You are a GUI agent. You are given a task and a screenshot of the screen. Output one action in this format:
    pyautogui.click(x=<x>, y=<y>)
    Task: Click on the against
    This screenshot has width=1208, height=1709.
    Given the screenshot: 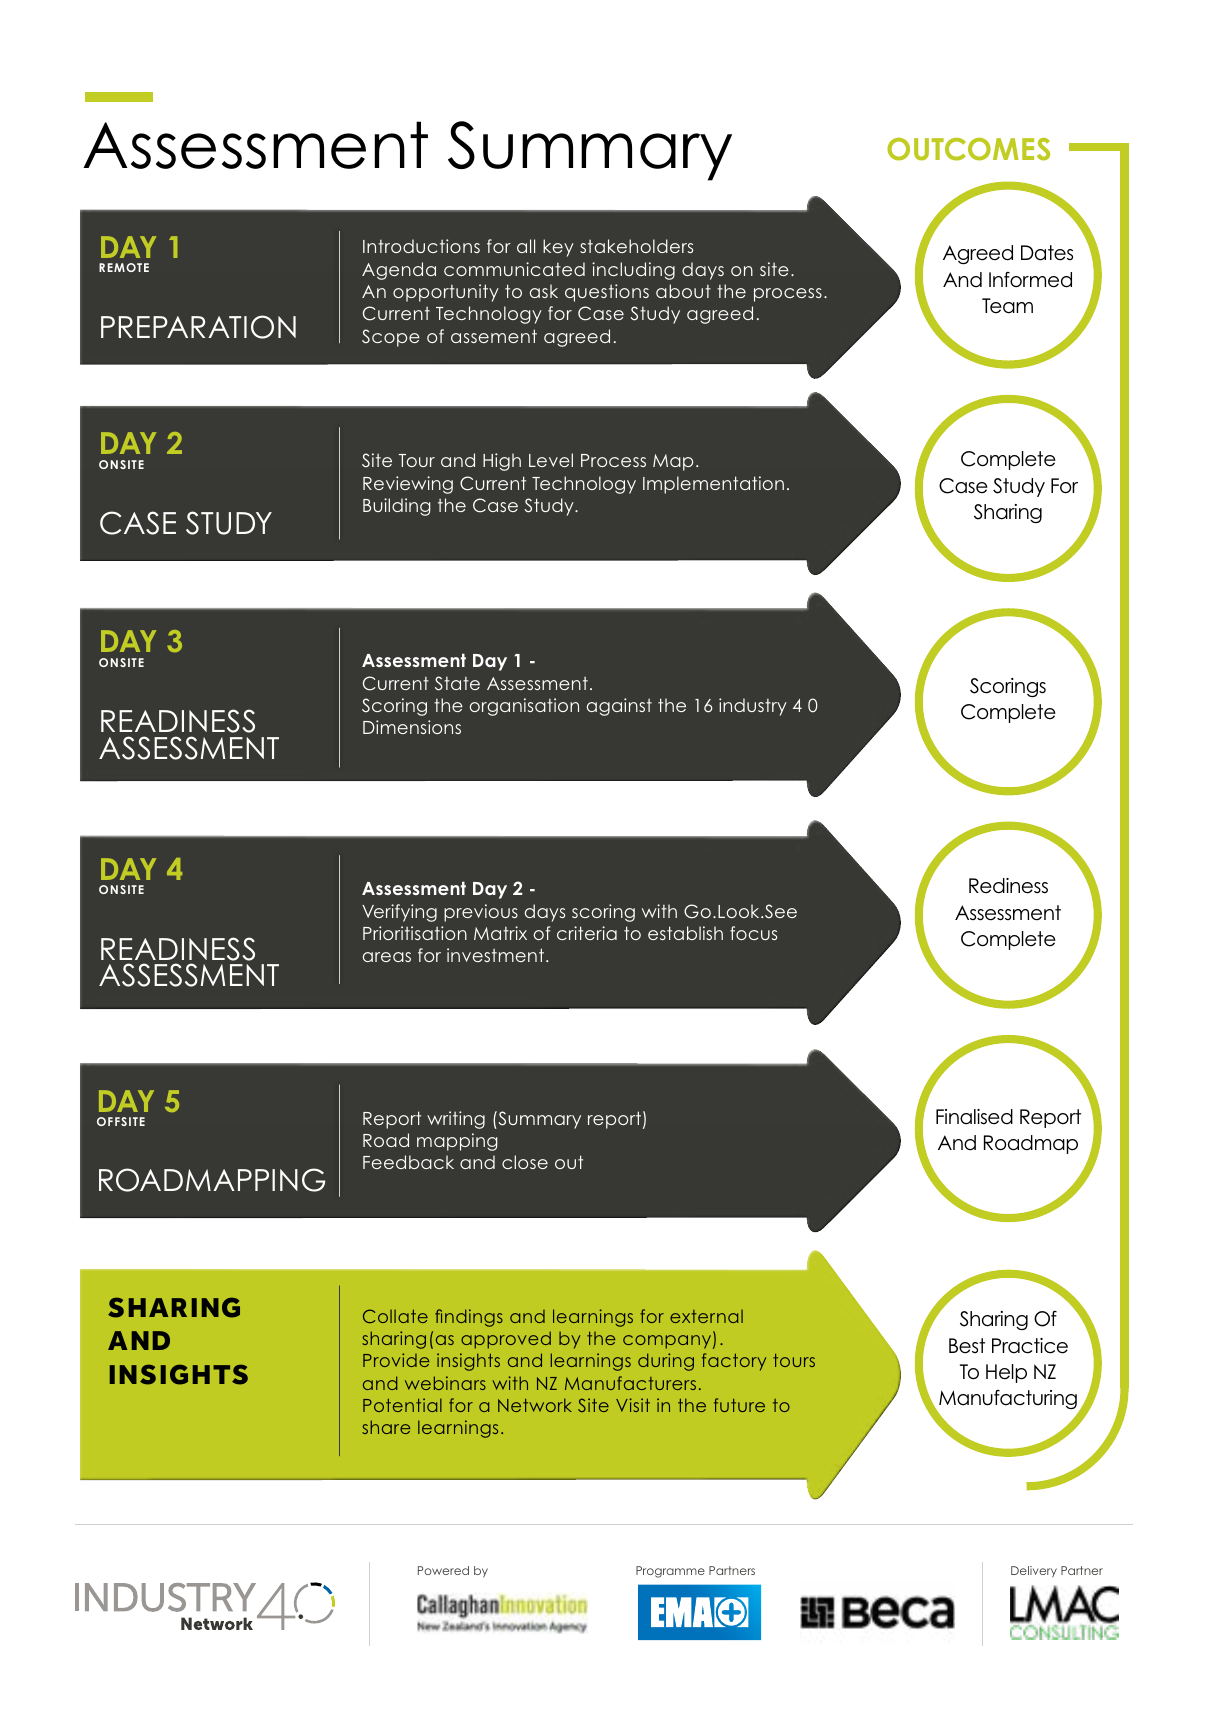 What is the action you would take?
    pyautogui.click(x=619, y=707)
